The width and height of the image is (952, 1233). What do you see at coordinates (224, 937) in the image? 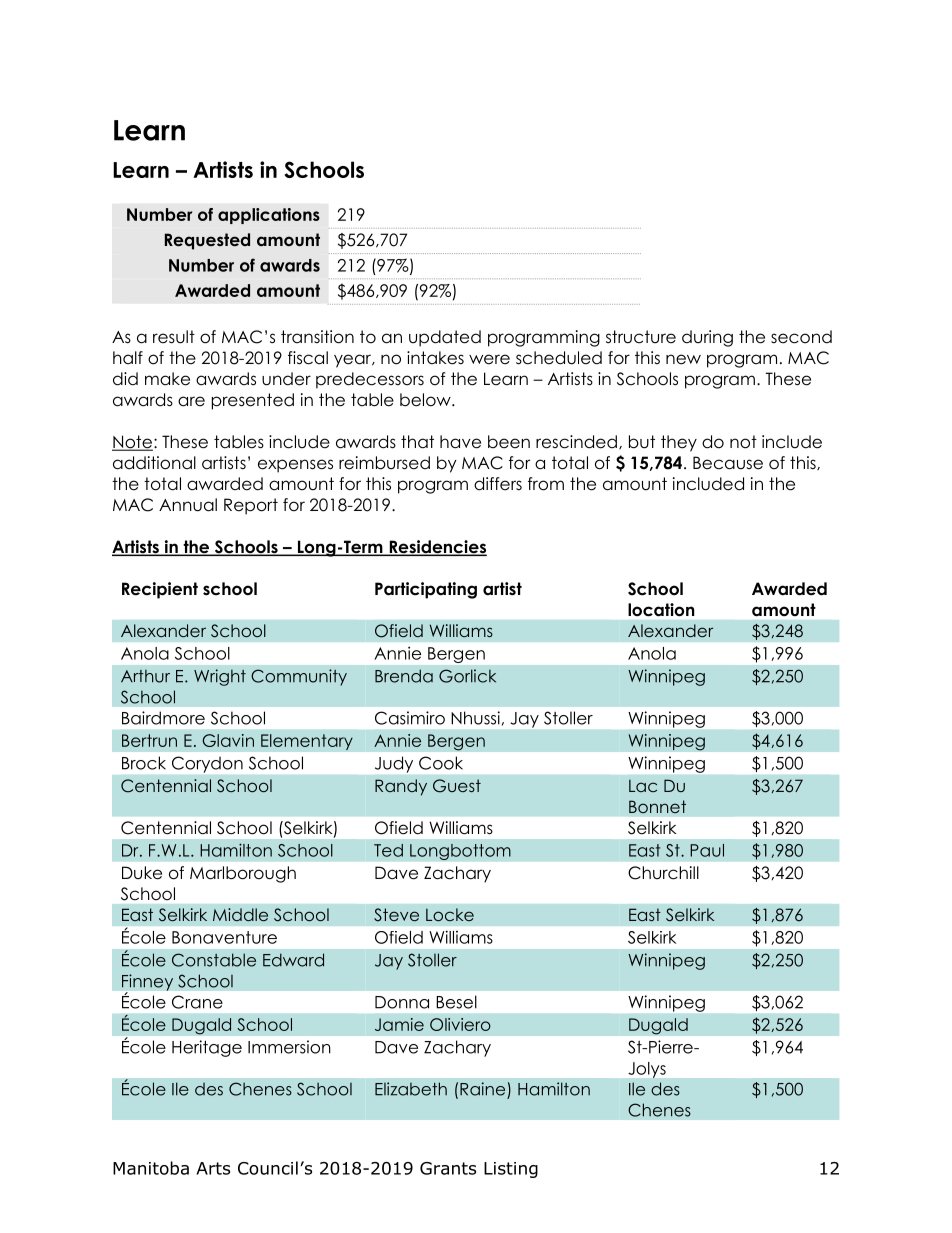
I see `Bonaventure` at bounding box center [224, 937].
